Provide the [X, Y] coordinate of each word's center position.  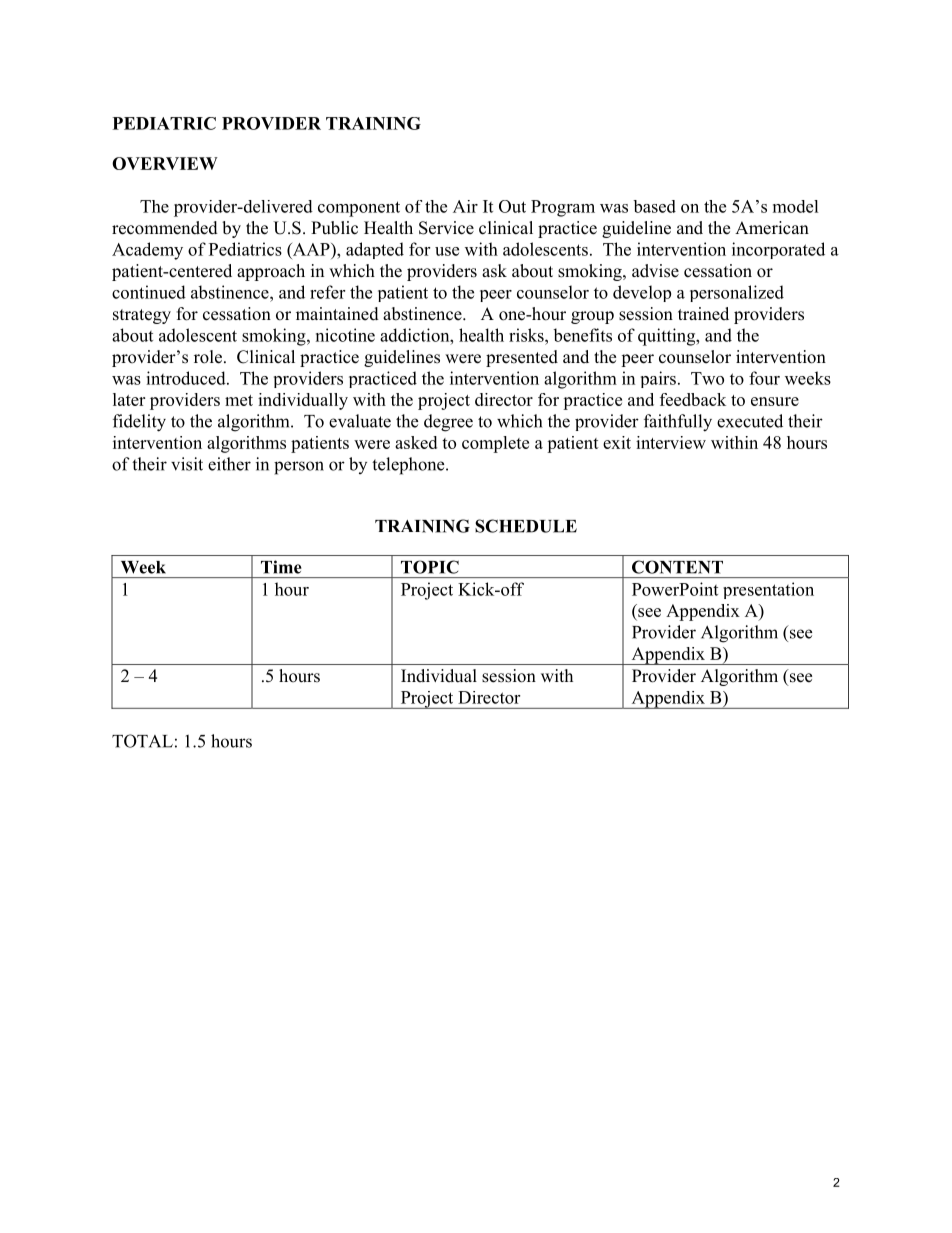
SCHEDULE [526, 526]
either [229, 464]
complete [495, 444]
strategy [142, 316]
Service [446, 228]
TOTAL [142, 741]
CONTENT [677, 567]
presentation [768, 590]
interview [671, 442]
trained [703, 314]
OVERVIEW [165, 163]
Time [281, 567]
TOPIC [430, 567]
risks [527, 335]
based [654, 206]
